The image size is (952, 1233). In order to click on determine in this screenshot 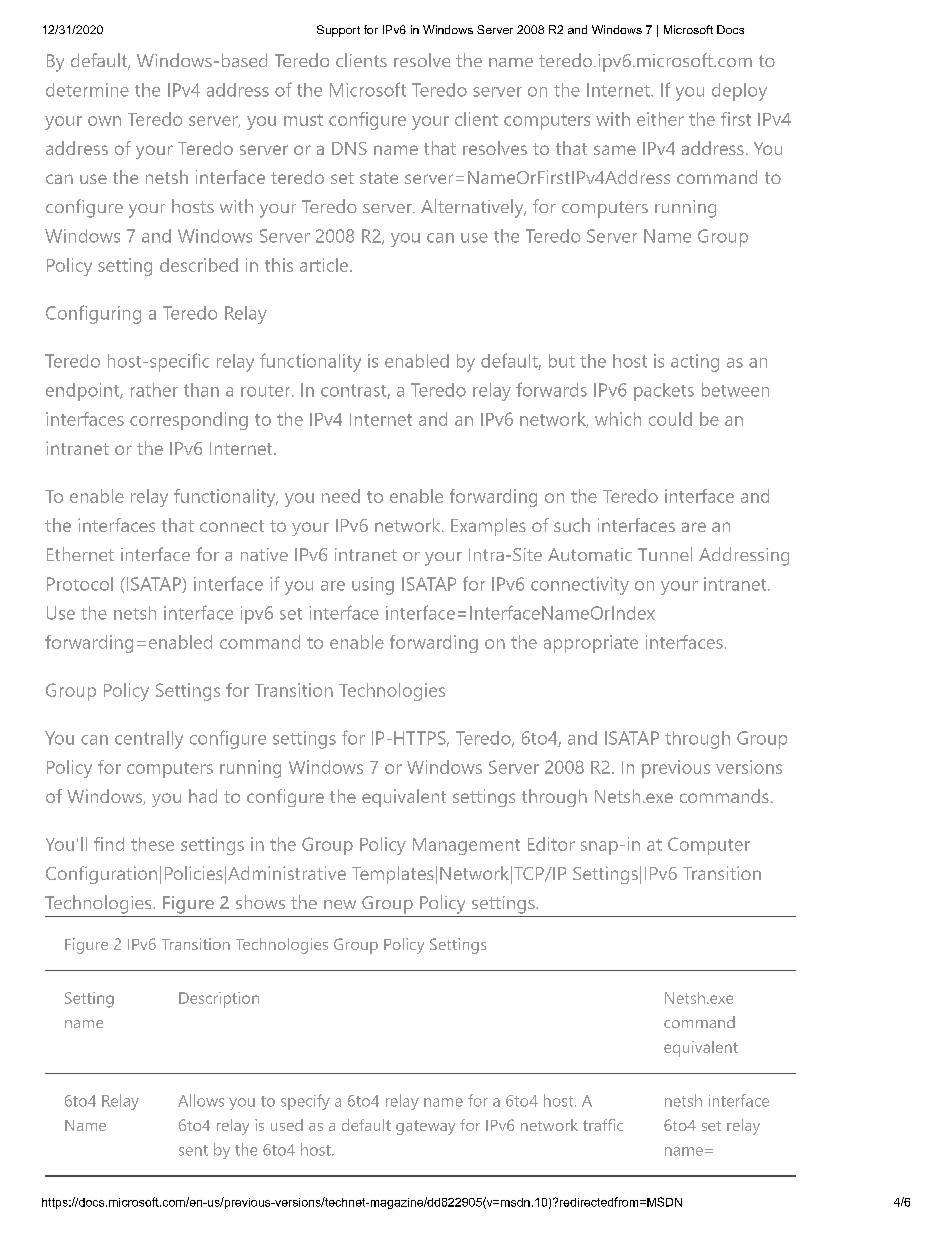, I will do `click(87, 90)`.
